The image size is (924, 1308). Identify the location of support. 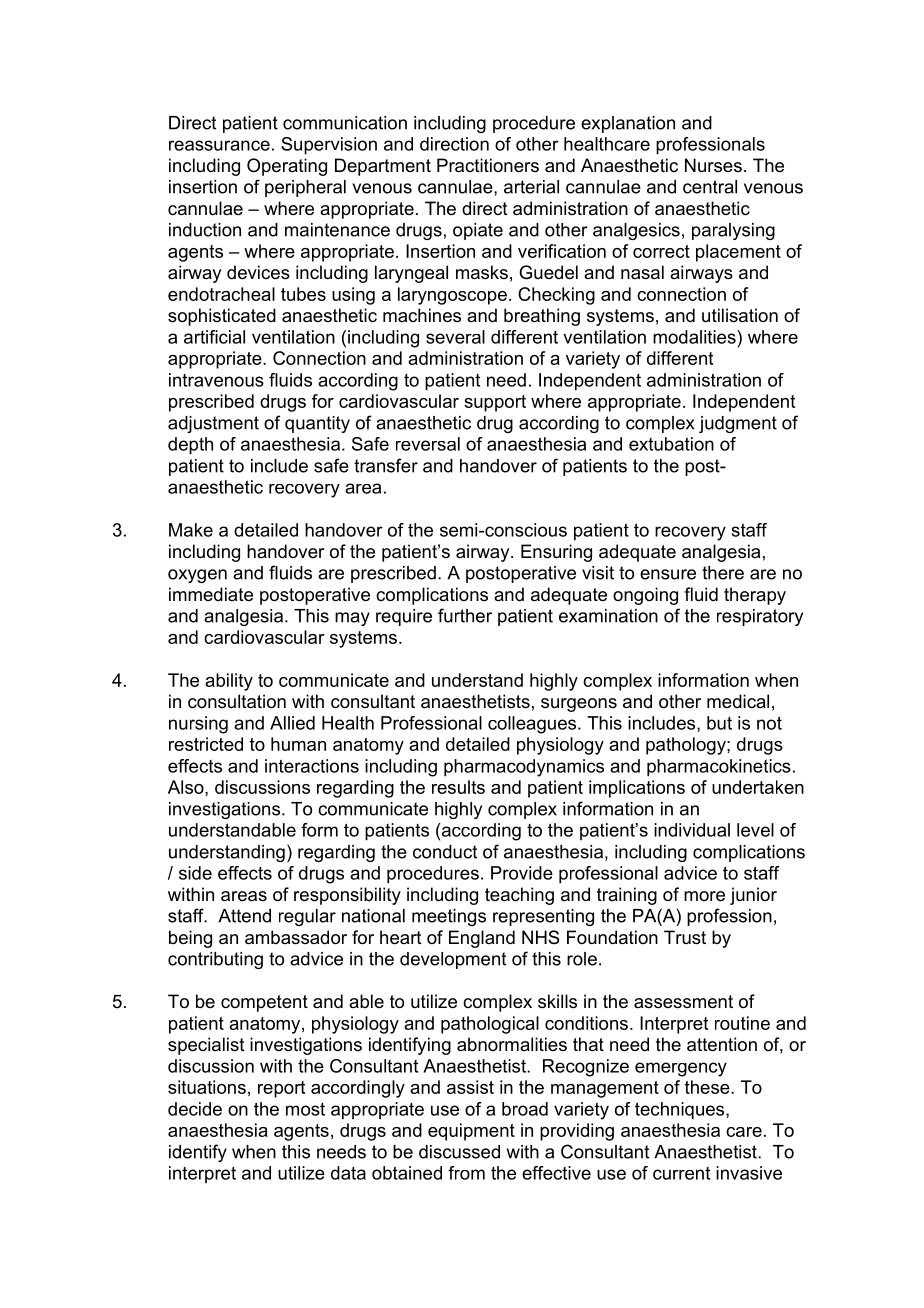
(495, 403).
